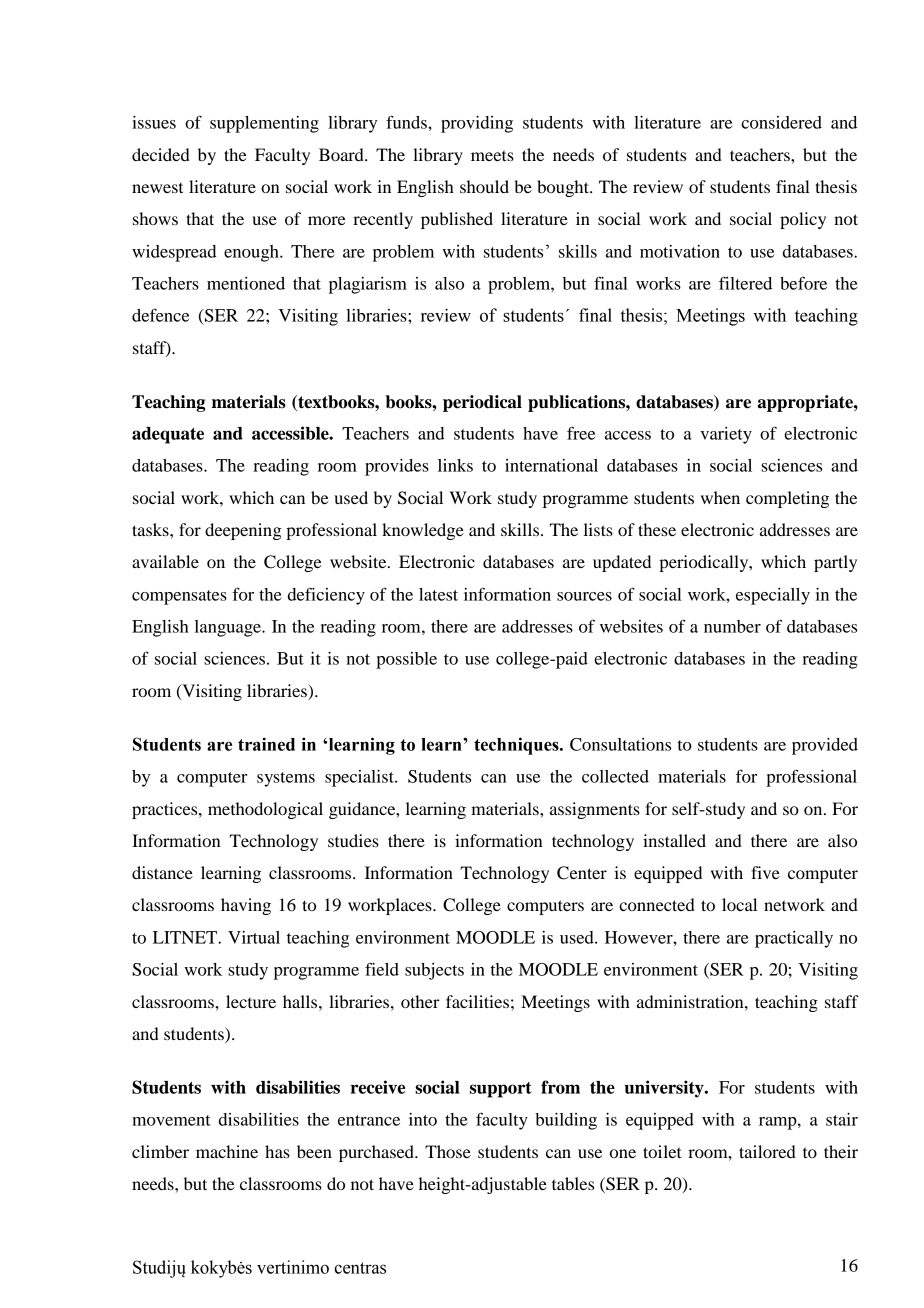  What do you see at coordinates (732, 626) in the screenshot?
I see `number` at bounding box center [732, 626].
